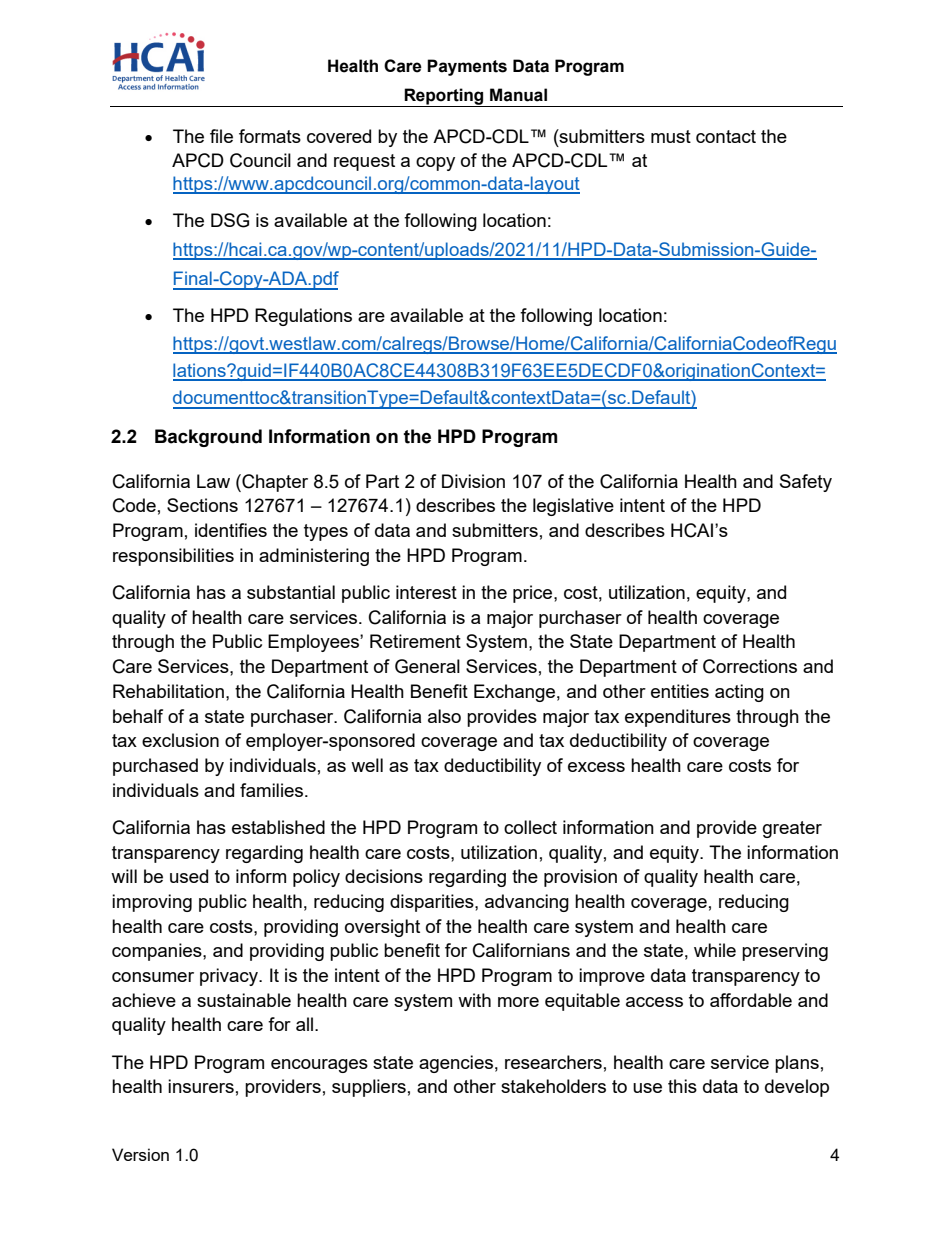 The width and height of the screenshot is (952, 1233). What do you see at coordinates (726, 136) in the screenshot?
I see `contact` at bounding box center [726, 136].
